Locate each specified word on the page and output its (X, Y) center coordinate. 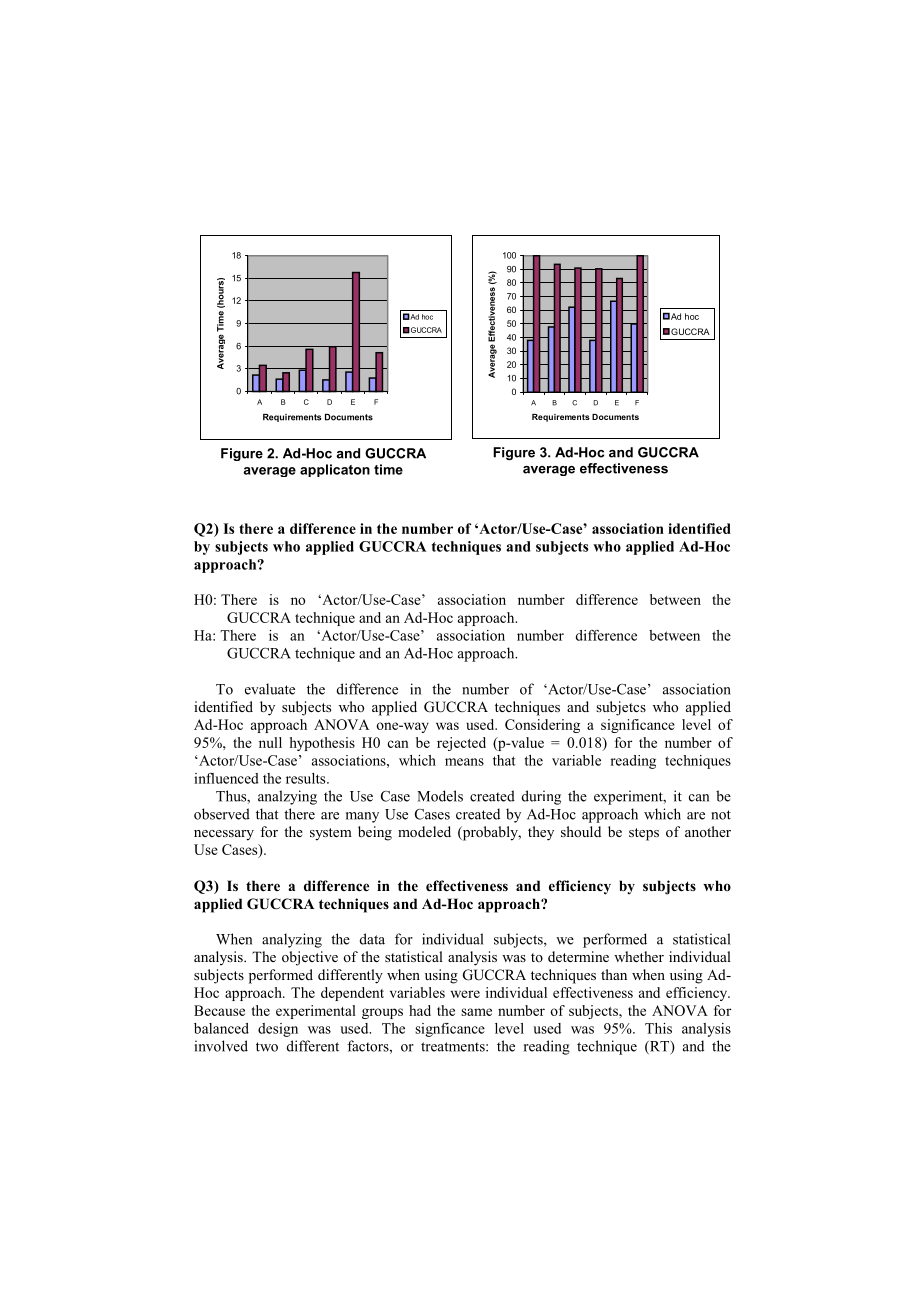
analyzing (292, 940)
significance (638, 726)
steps (644, 834)
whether (639, 956)
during (541, 797)
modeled (424, 831)
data (372, 939)
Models (440, 796)
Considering (542, 726)
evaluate (270, 689)
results (307, 778)
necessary (224, 835)
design (278, 1030)
